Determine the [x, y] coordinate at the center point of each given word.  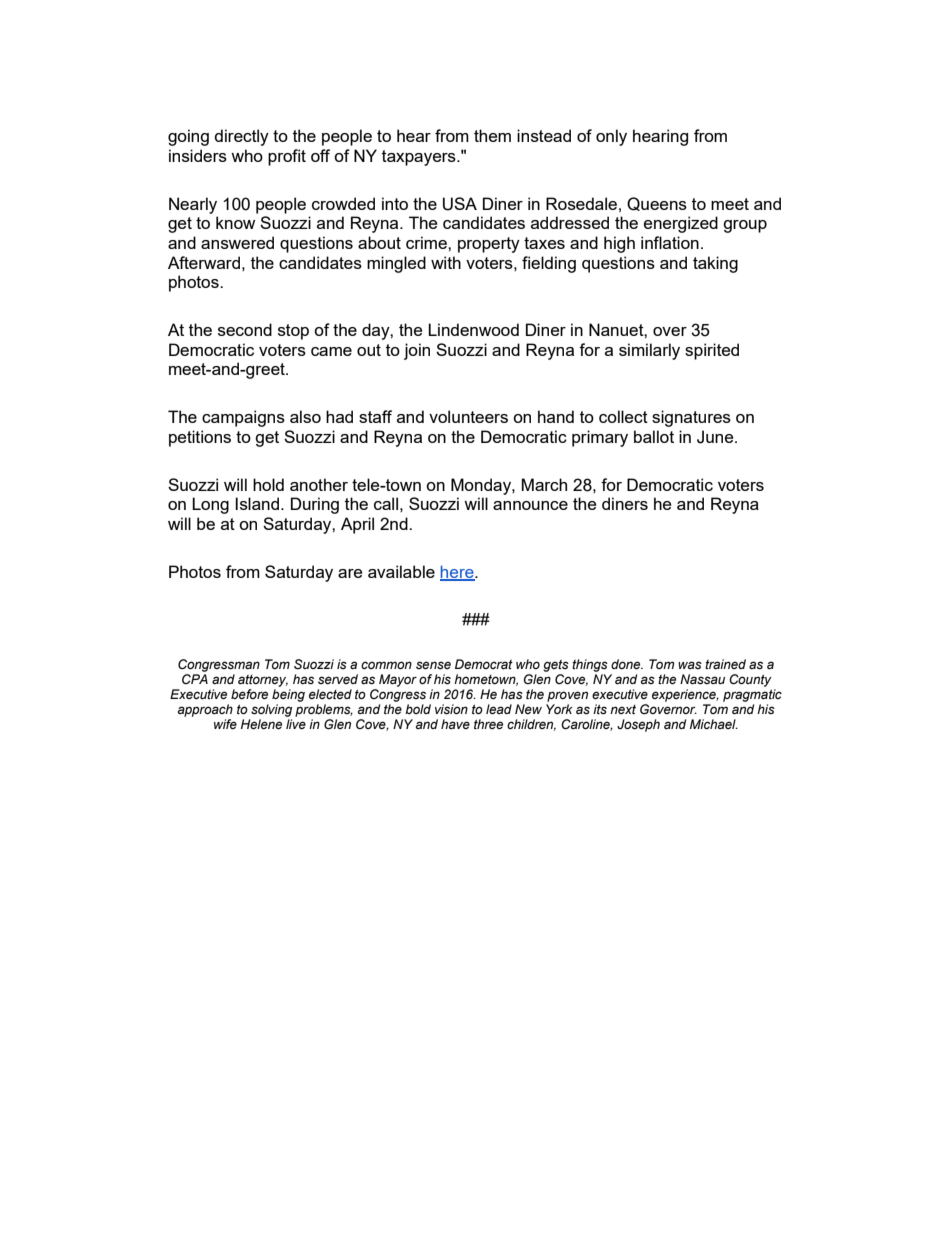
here [458, 573]
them [492, 135]
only [611, 137]
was [690, 665]
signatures [691, 418]
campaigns [243, 418]
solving [271, 710]
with [446, 262]
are [350, 573]
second [245, 329]
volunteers [468, 416]
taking [715, 264]
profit [287, 157]
